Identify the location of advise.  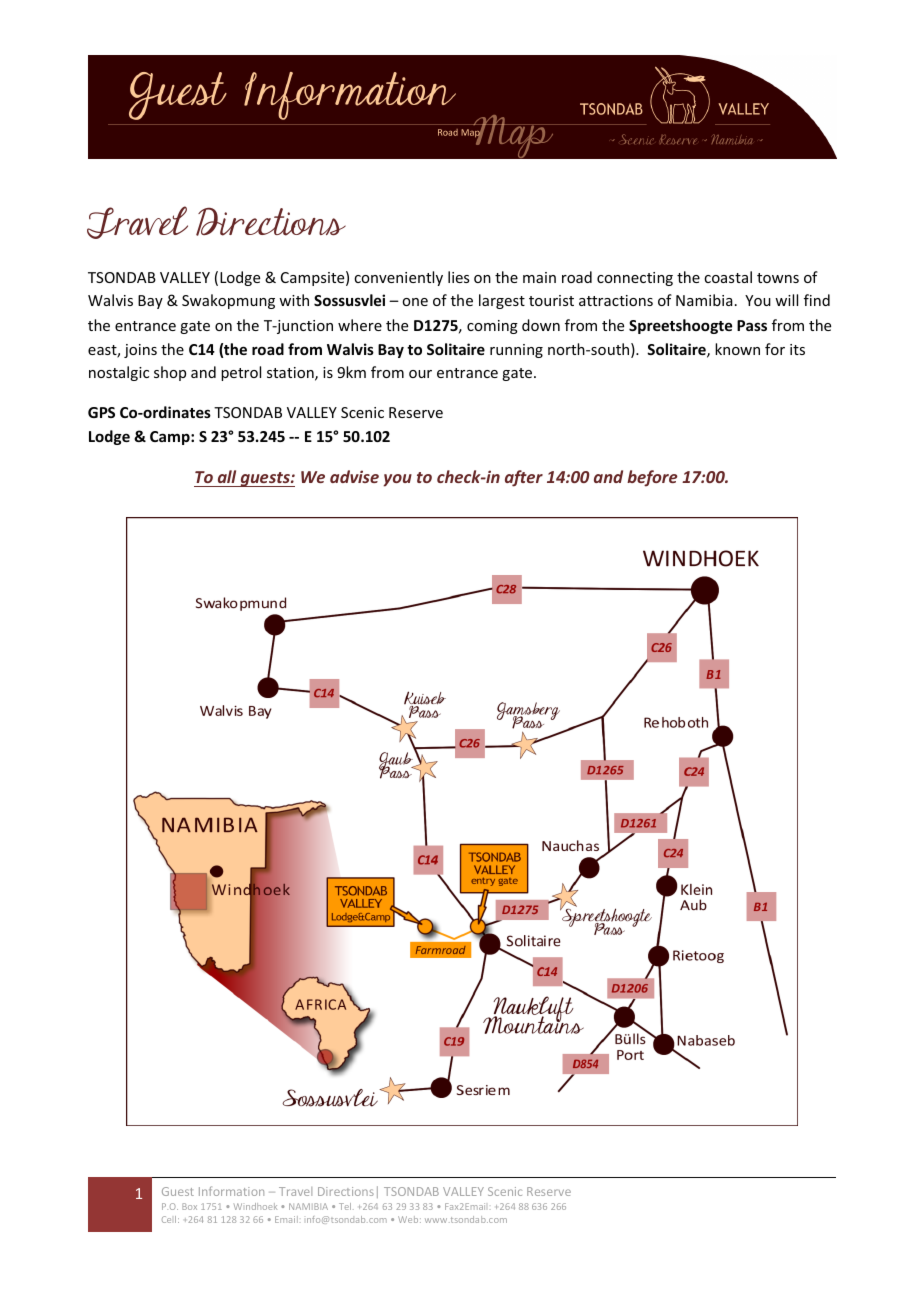
(354, 476).
